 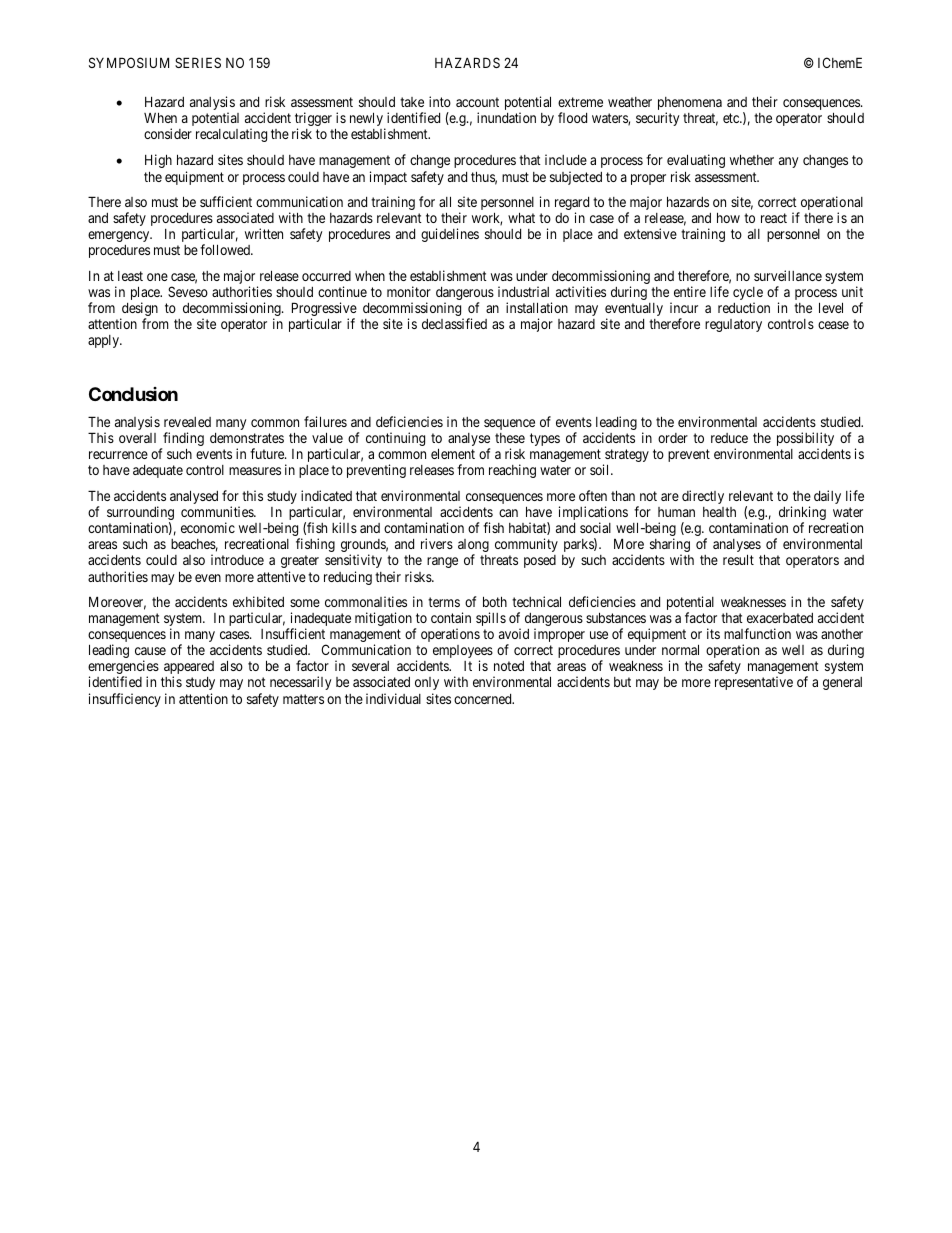 I want to click on account, so click(x=477, y=102).
